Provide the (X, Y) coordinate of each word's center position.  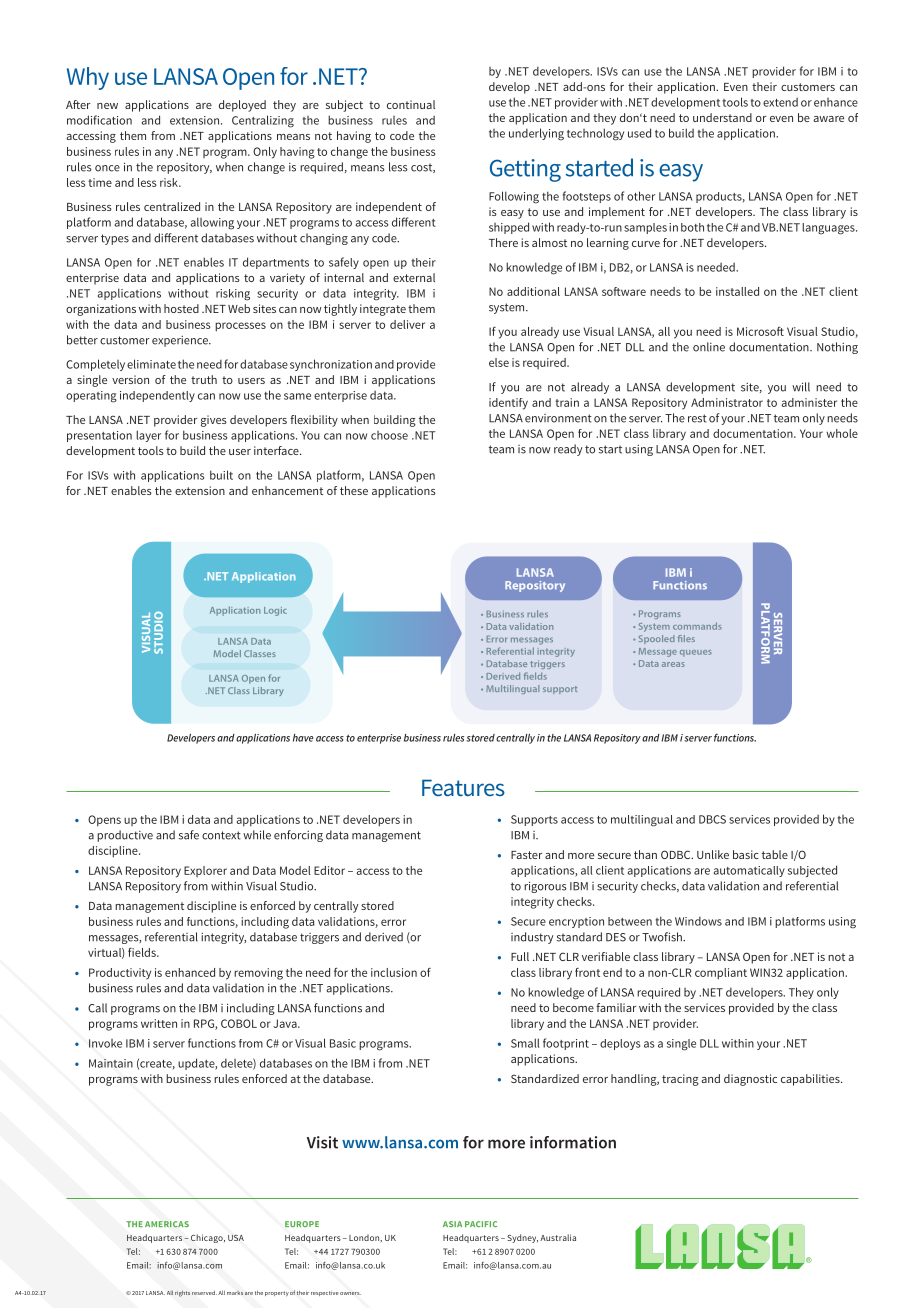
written (159, 1023)
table (775, 854)
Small (525, 1043)
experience (181, 341)
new (107, 106)
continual (411, 104)
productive (125, 836)
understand (722, 117)
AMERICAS (167, 1224)
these (354, 490)
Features (463, 787)
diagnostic (750, 1080)
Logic (275, 611)
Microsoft (760, 331)
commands (697, 626)
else (499, 362)
